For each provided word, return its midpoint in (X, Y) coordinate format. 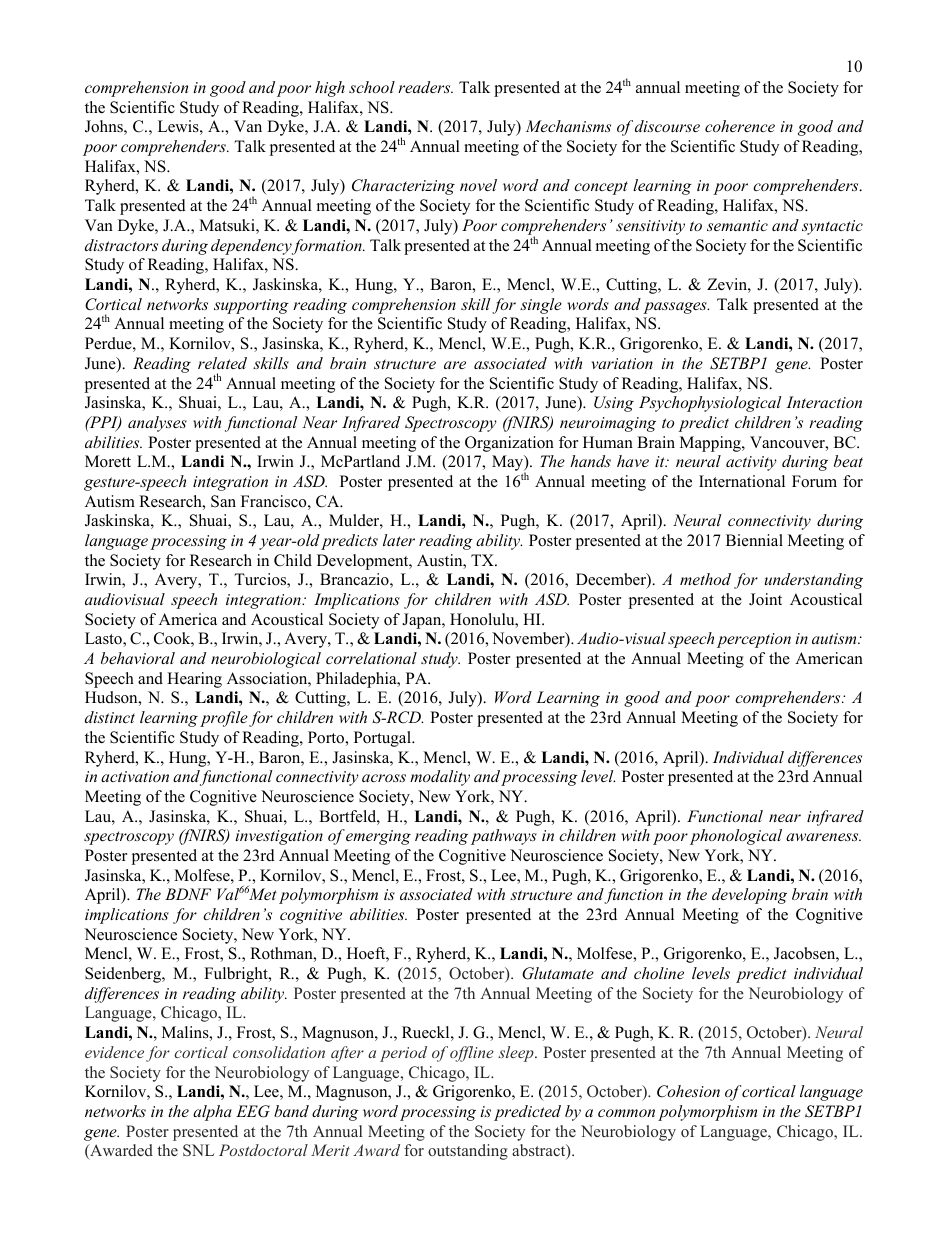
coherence (740, 126)
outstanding (468, 1152)
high (330, 89)
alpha (212, 1113)
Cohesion (688, 1091)
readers (425, 87)
